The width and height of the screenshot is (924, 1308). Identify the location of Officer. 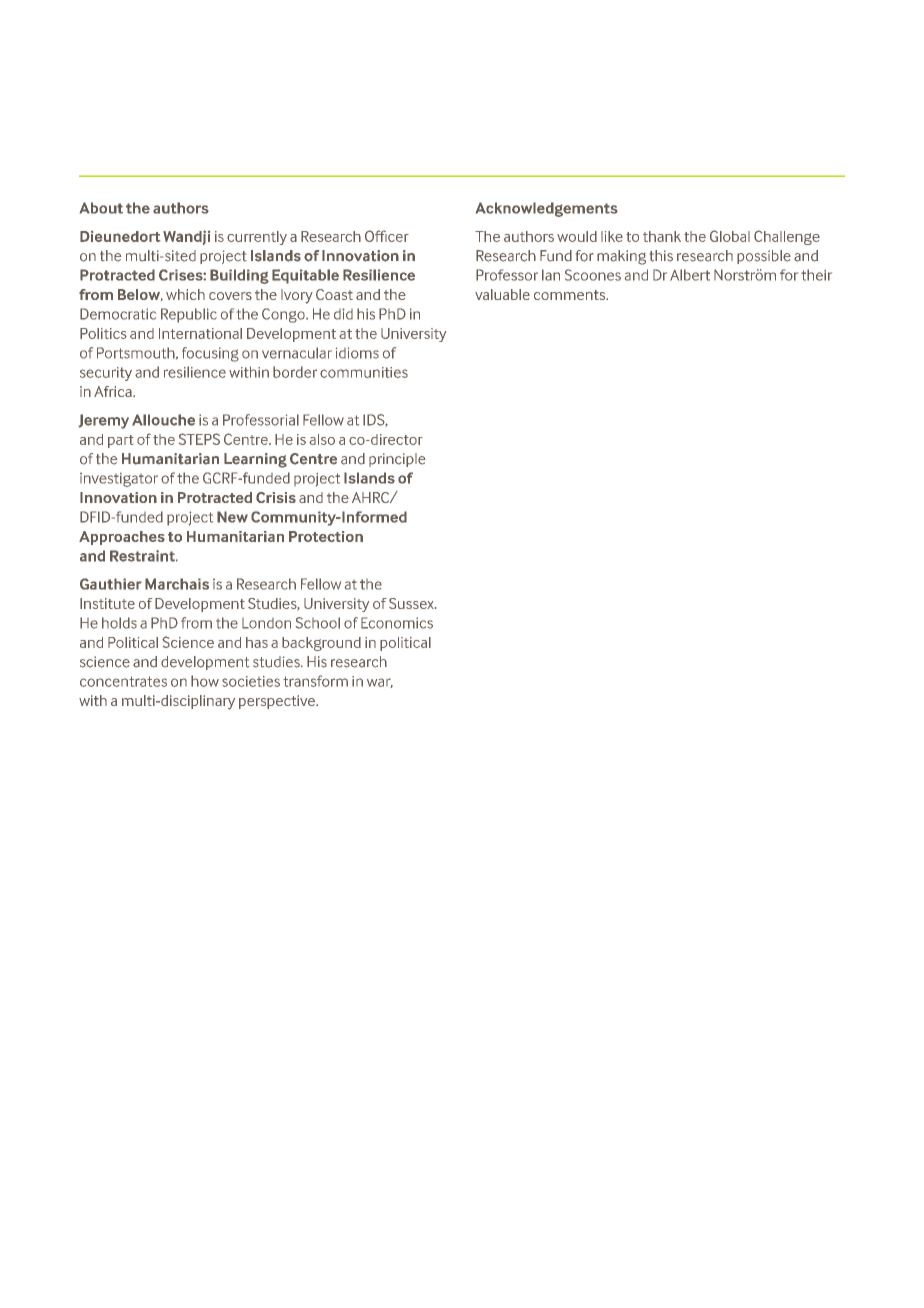
(387, 236).
